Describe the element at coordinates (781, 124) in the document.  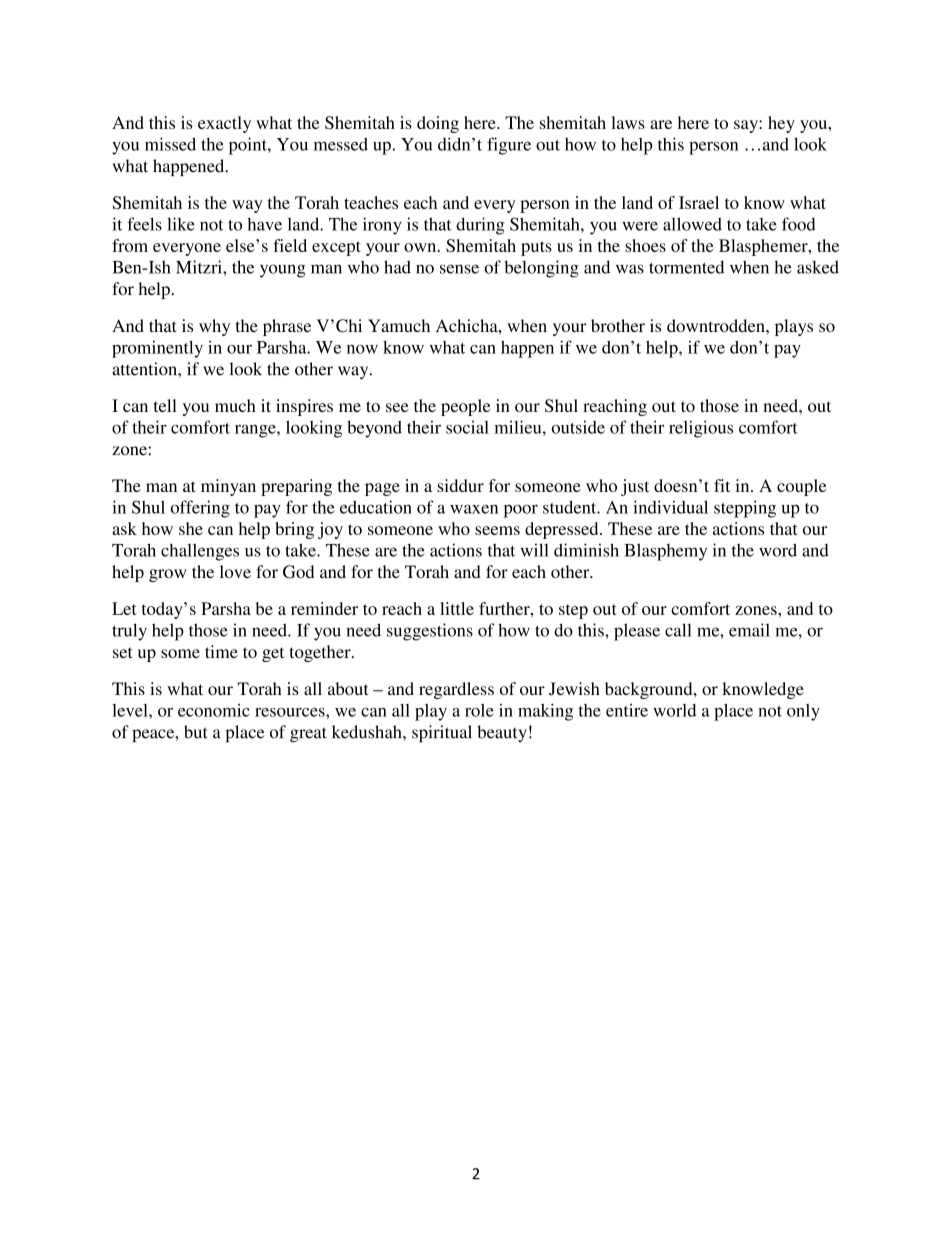
I see `hey` at that location.
